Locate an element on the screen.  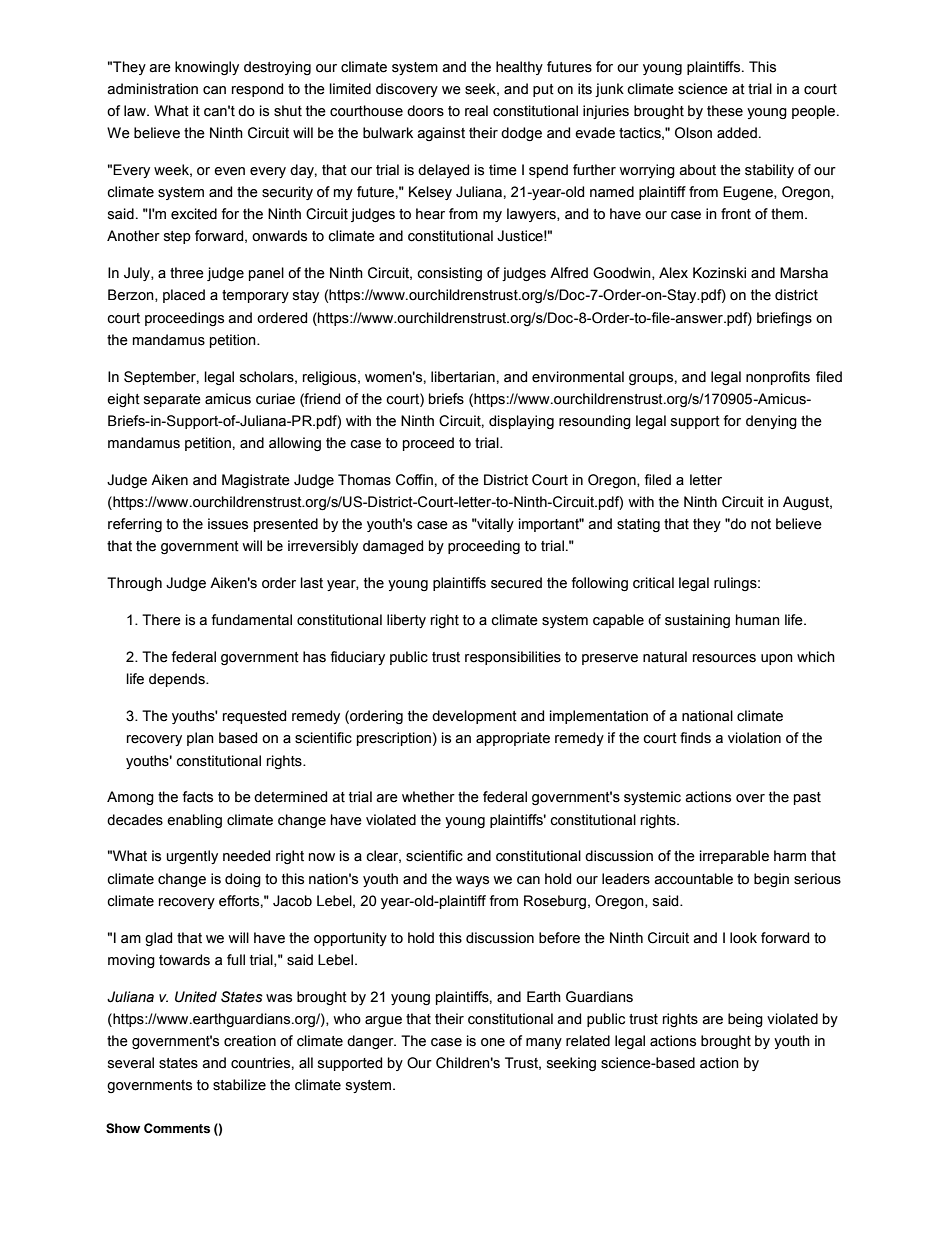
irreparable is located at coordinates (734, 857).
